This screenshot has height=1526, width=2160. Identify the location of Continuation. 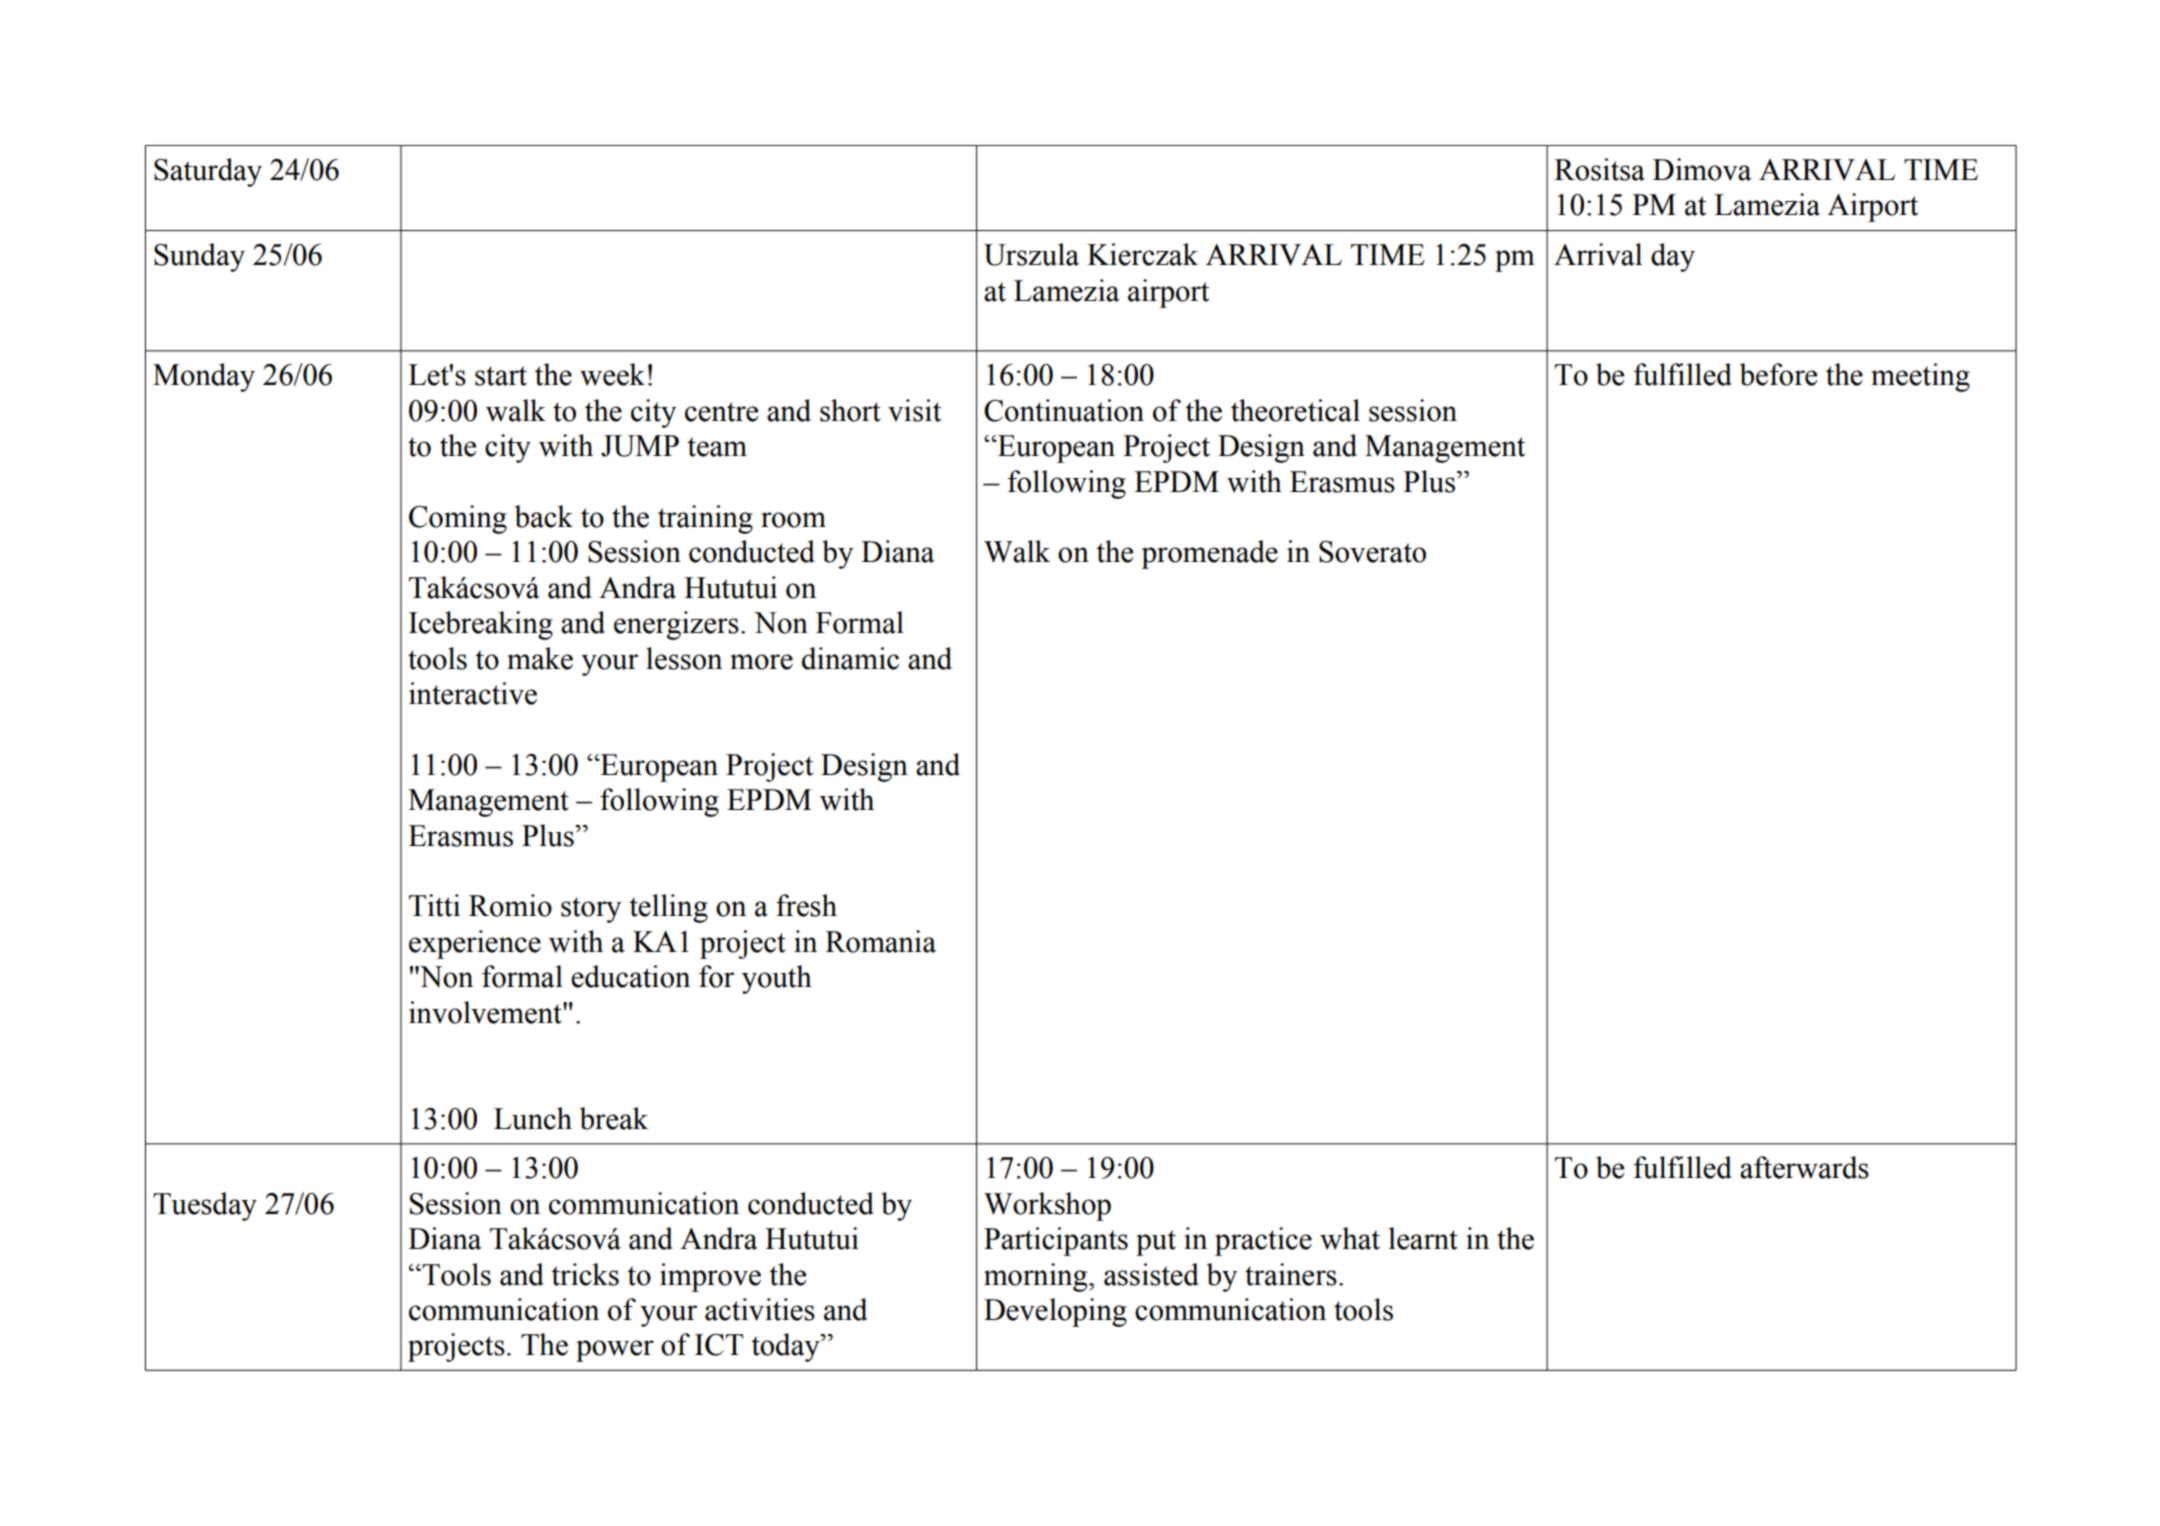
(1064, 410).
